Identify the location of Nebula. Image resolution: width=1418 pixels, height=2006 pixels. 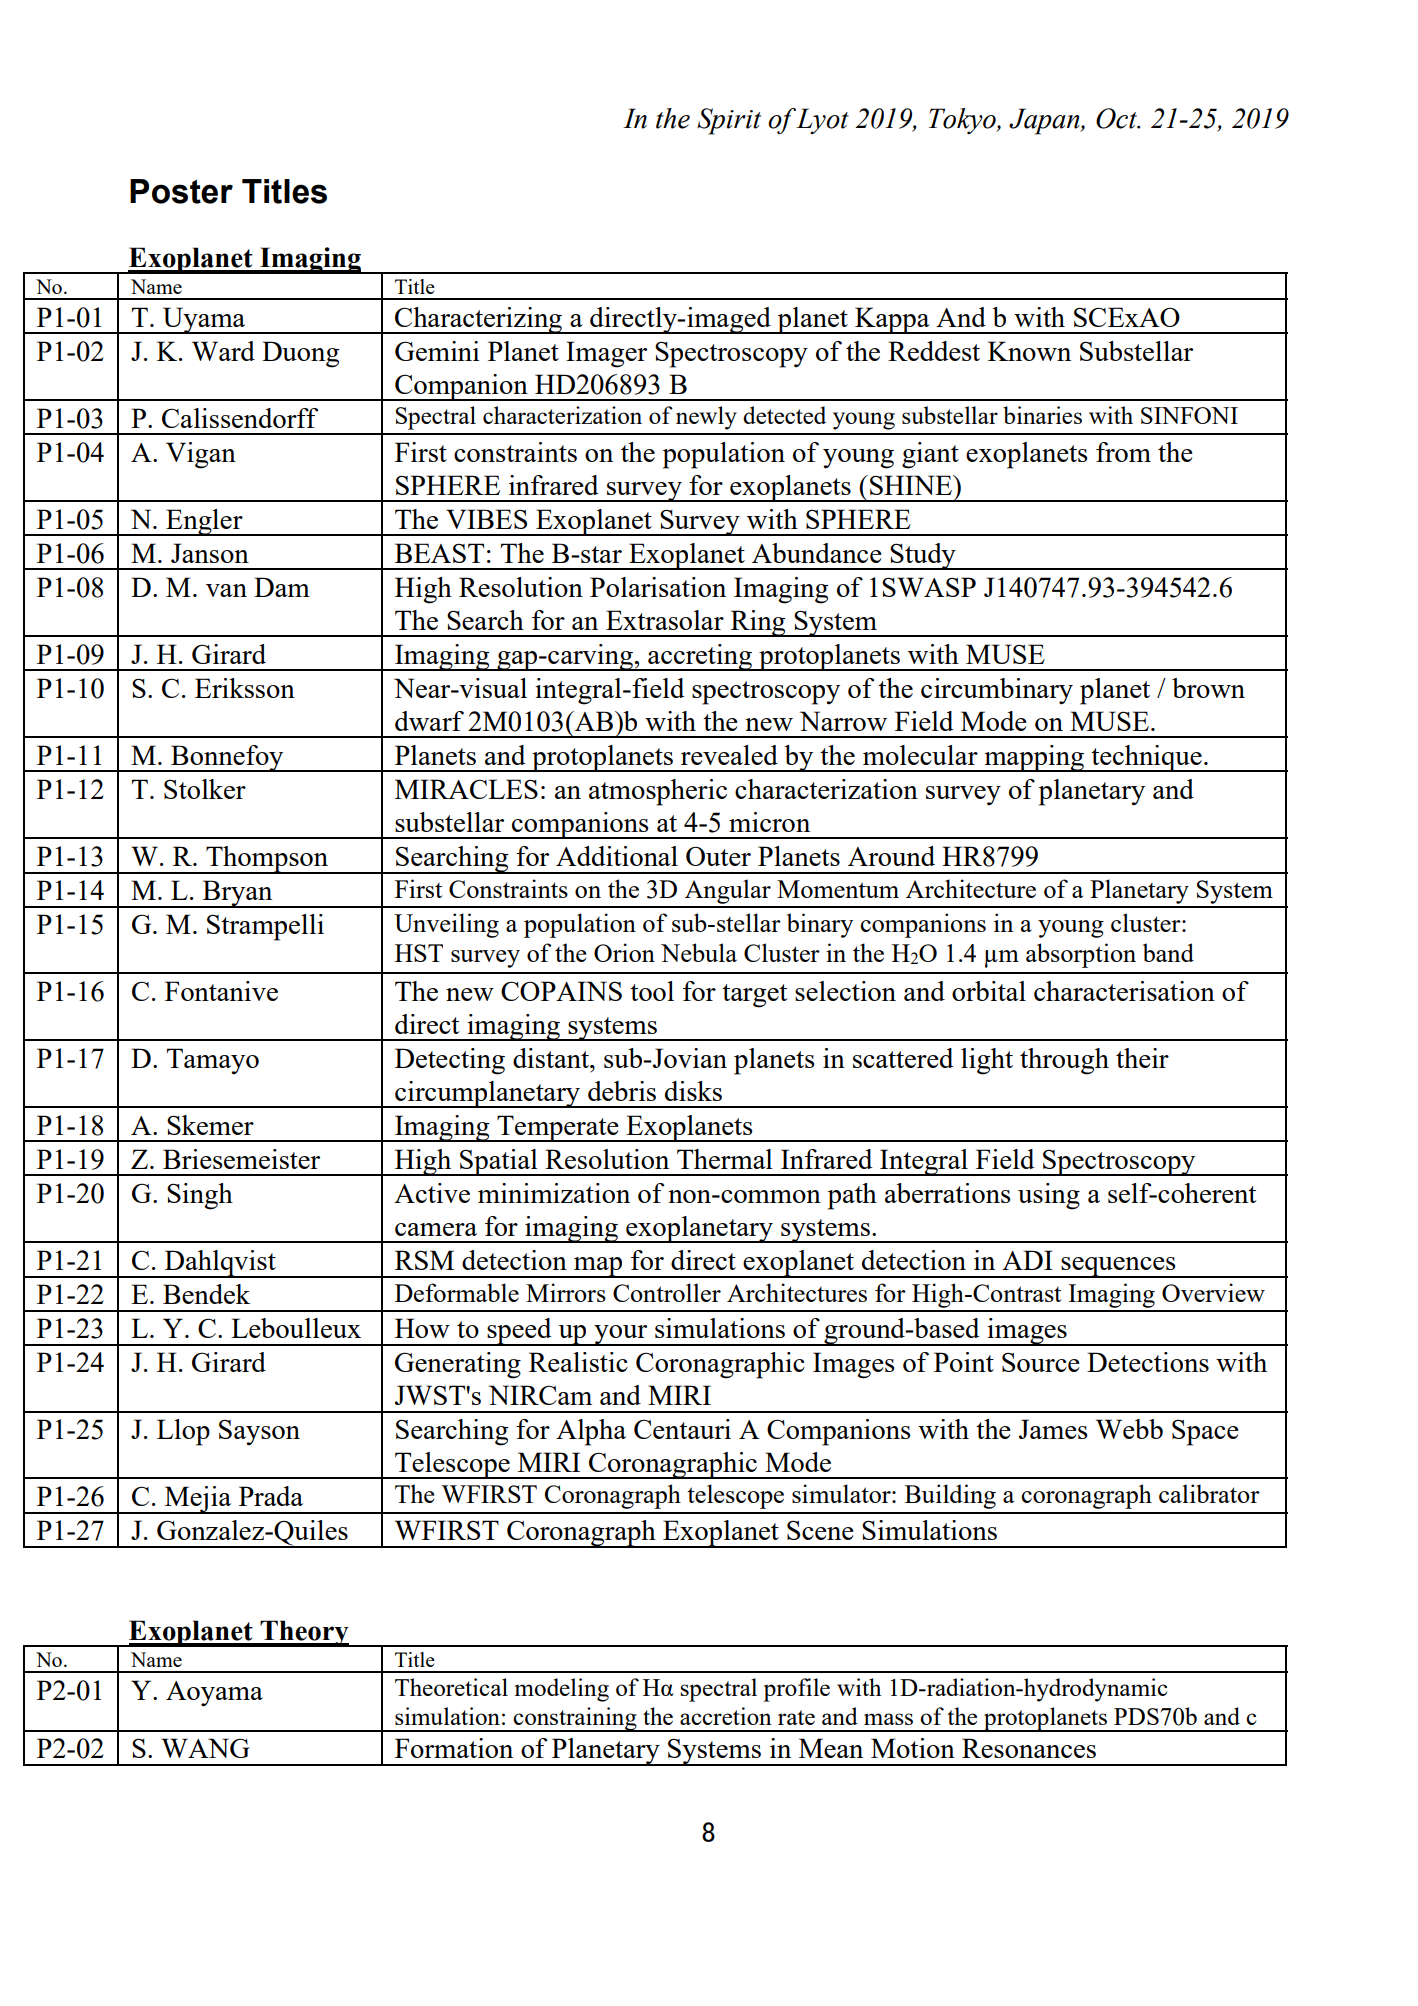
(699, 952).
